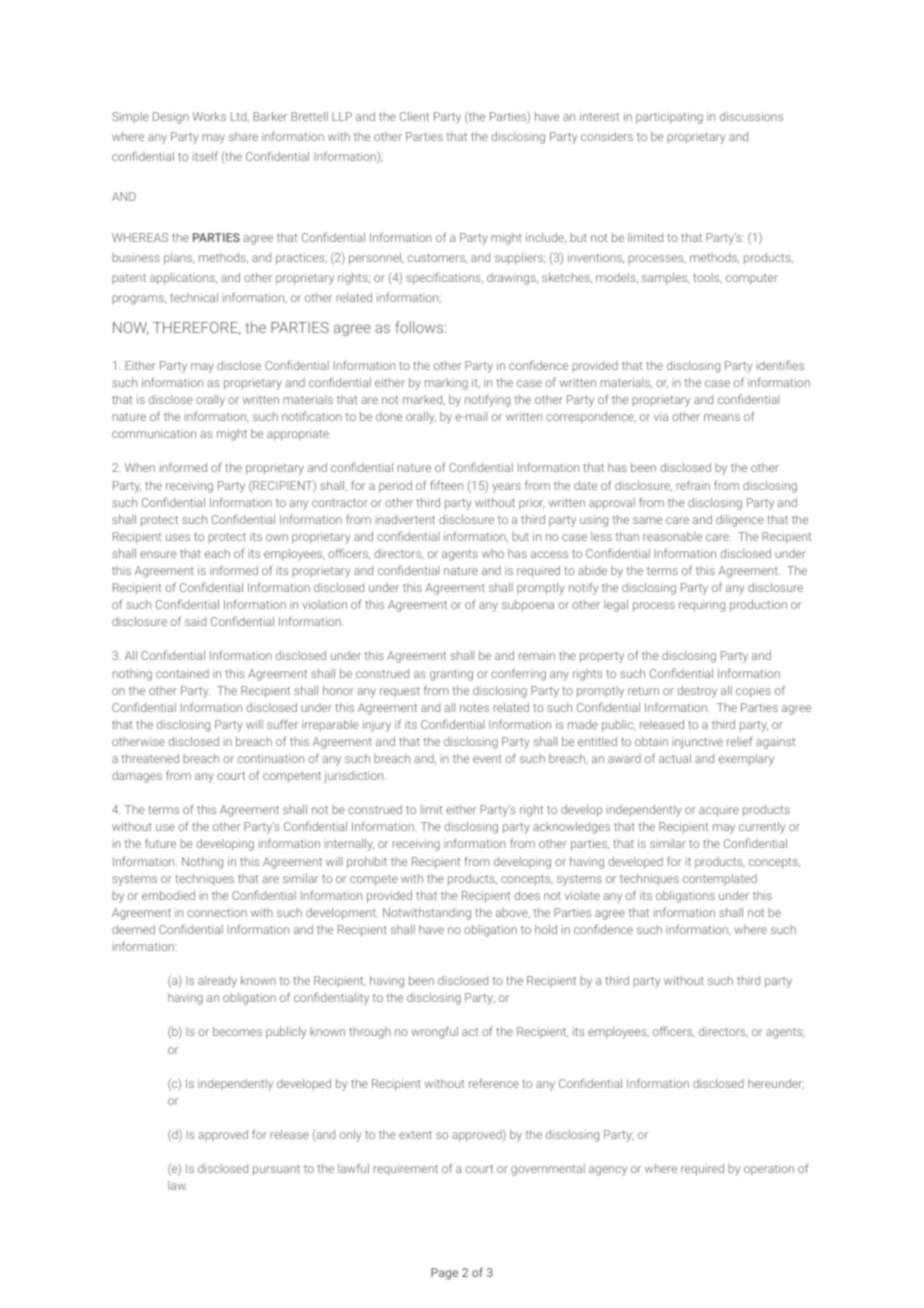  I want to click on participating, so click(669, 118).
